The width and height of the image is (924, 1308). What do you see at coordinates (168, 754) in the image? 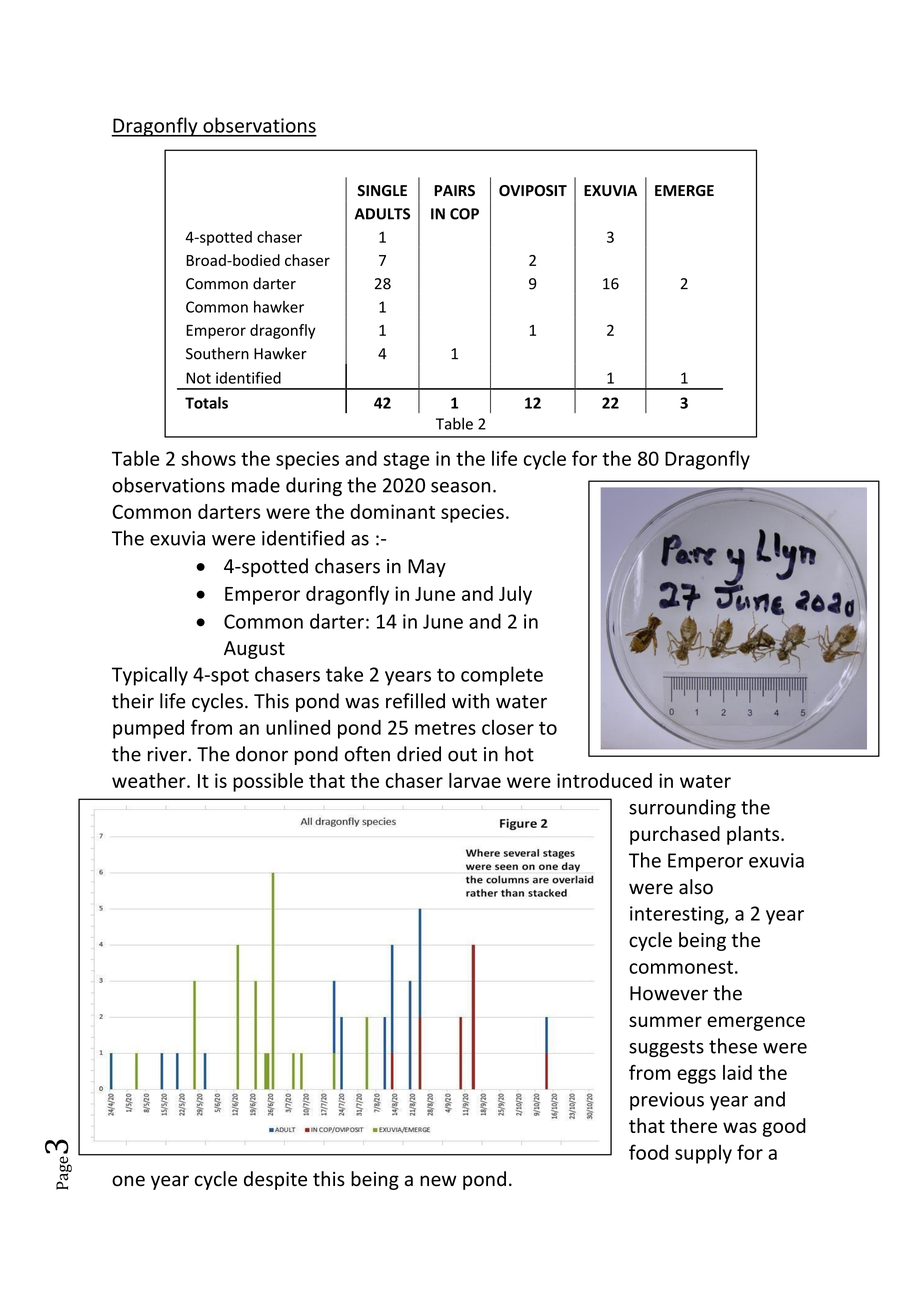
I see `river` at bounding box center [168, 754].
